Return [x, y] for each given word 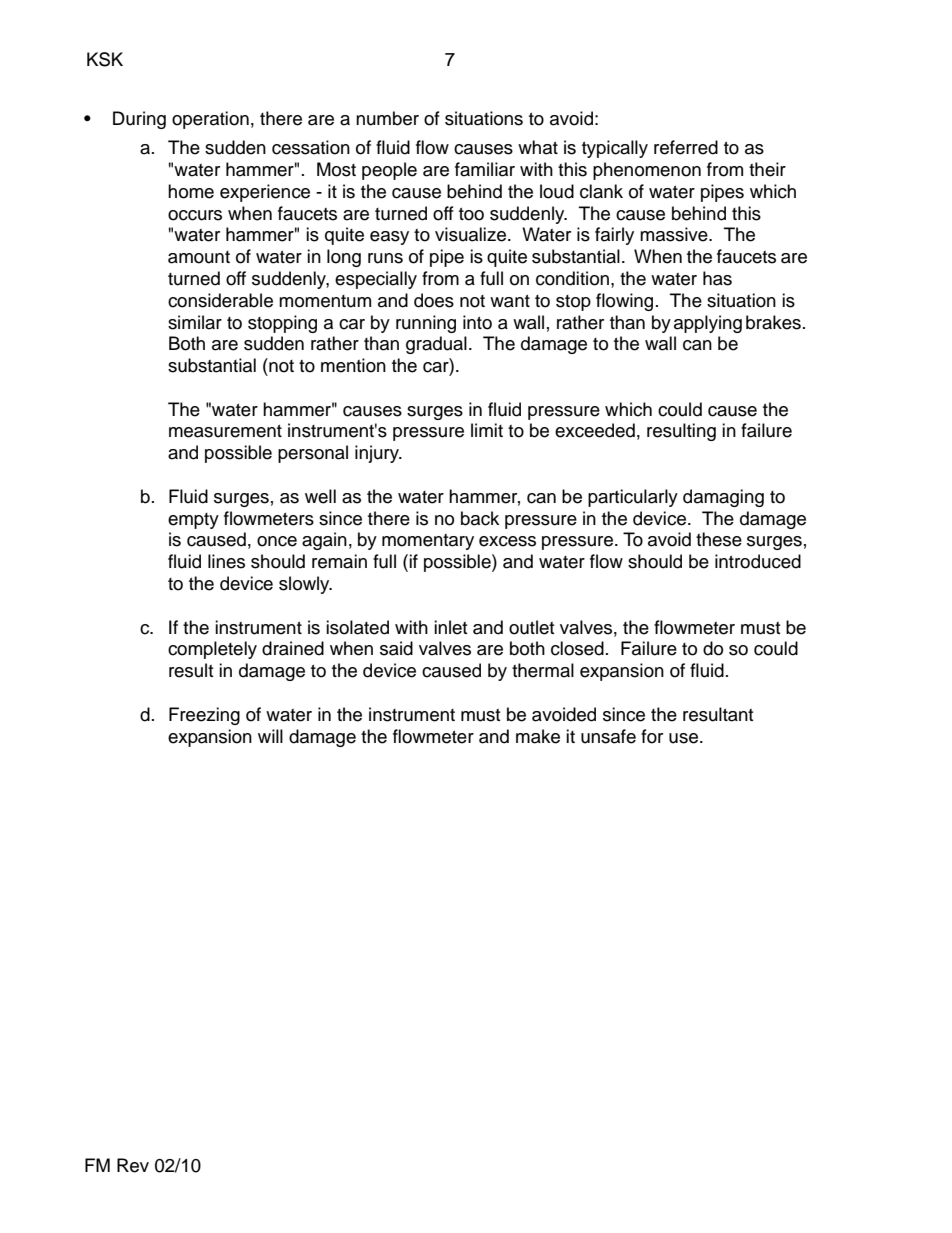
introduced [758, 561]
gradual [436, 345]
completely [212, 650]
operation [210, 120]
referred [686, 147]
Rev [133, 1165]
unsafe [608, 736]
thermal [543, 670]
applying [708, 324]
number [387, 118]
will [270, 736]
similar [195, 322]
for [652, 736]
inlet [450, 627]
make [538, 736]
